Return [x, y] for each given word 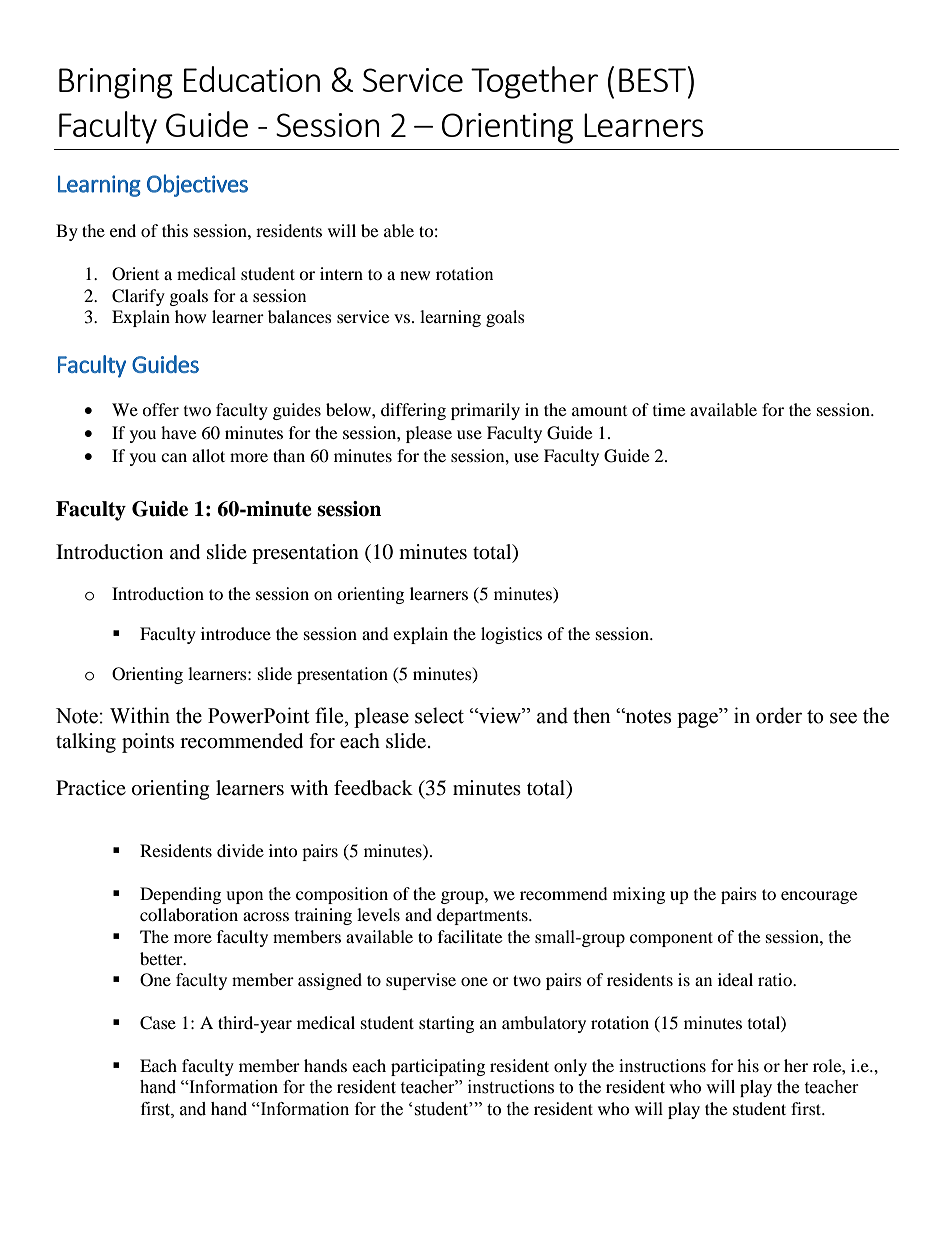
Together [534, 82]
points [148, 743]
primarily [485, 411]
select [439, 715]
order [779, 715]
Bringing [116, 83]
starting [446, 1024]
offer [160, 409]
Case [158, 1023]
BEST [652, 80]
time [669, 409]
